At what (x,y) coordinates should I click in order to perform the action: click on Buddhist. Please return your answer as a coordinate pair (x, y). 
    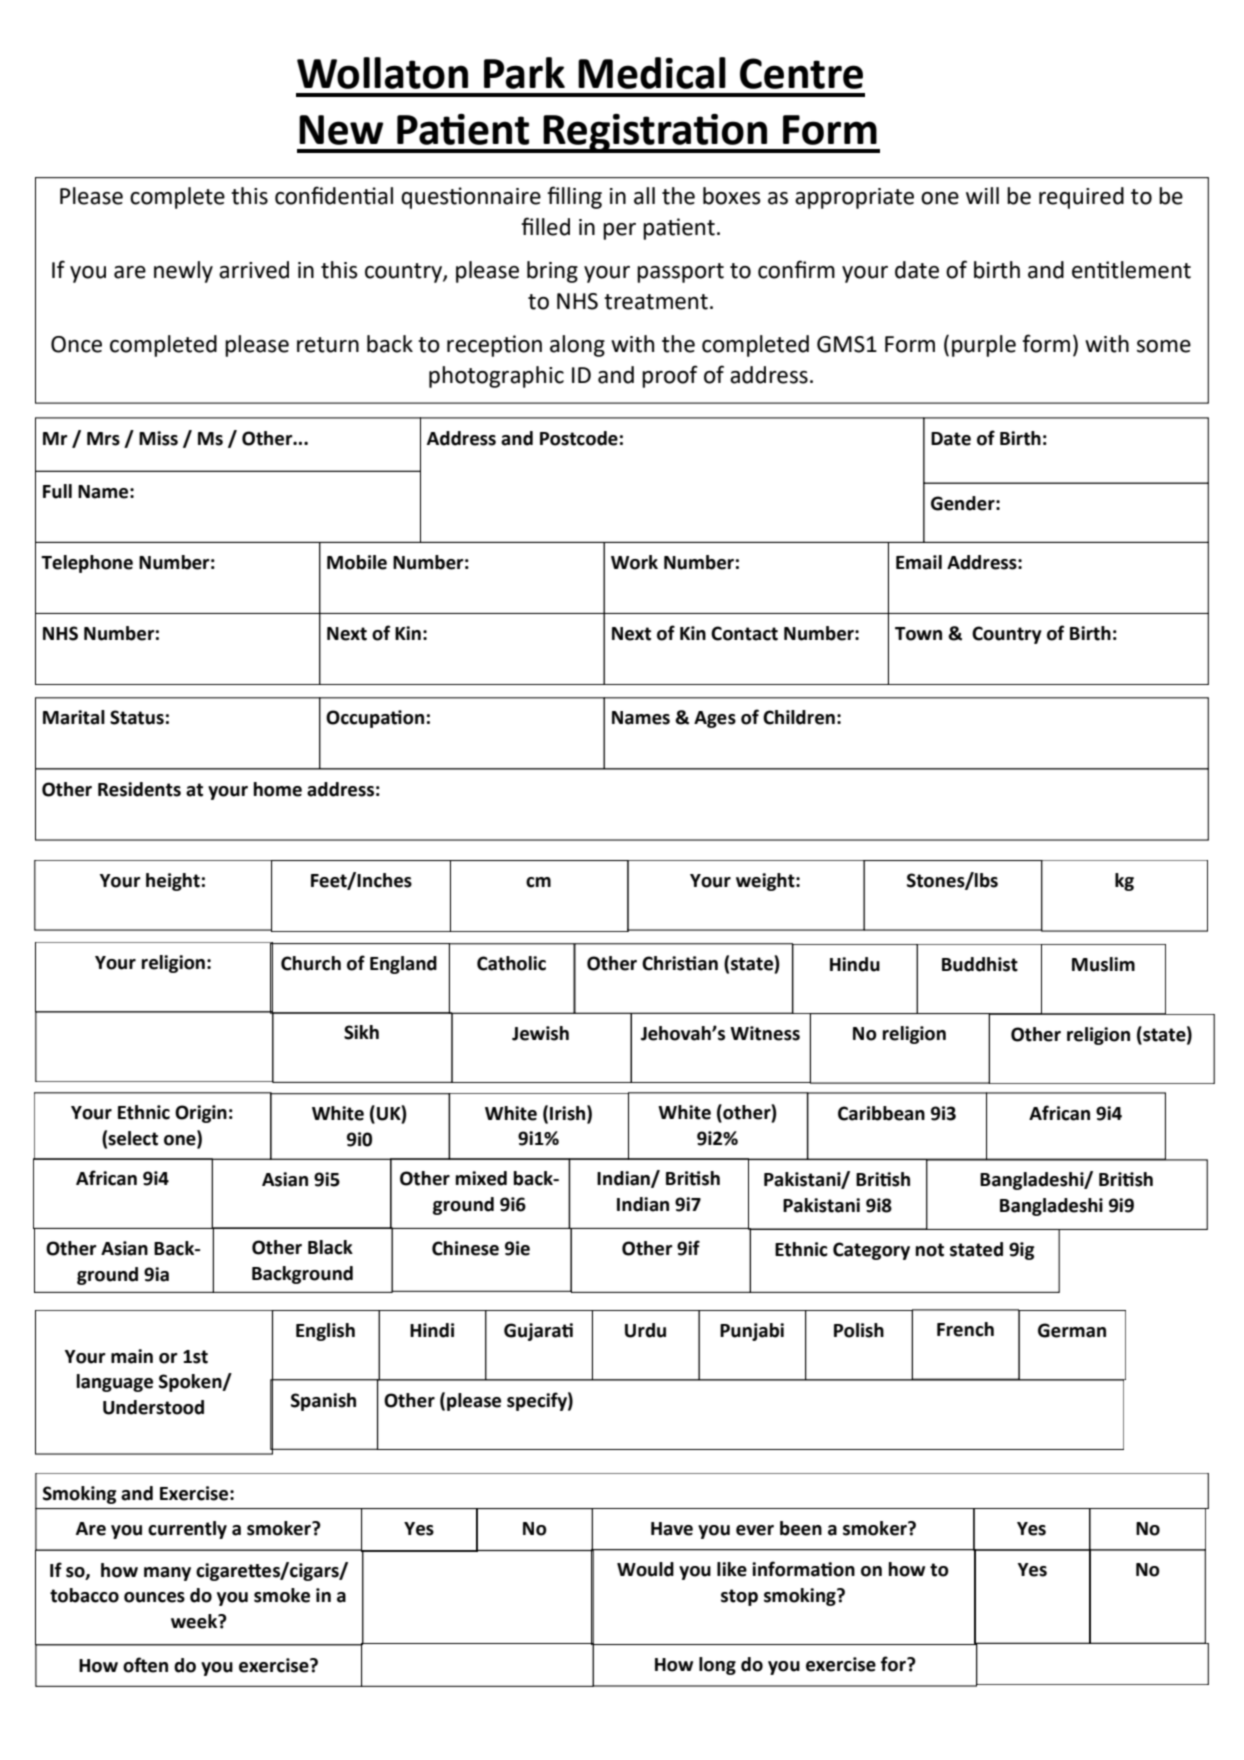
    Looking at the image, I should click on (980, 964).
